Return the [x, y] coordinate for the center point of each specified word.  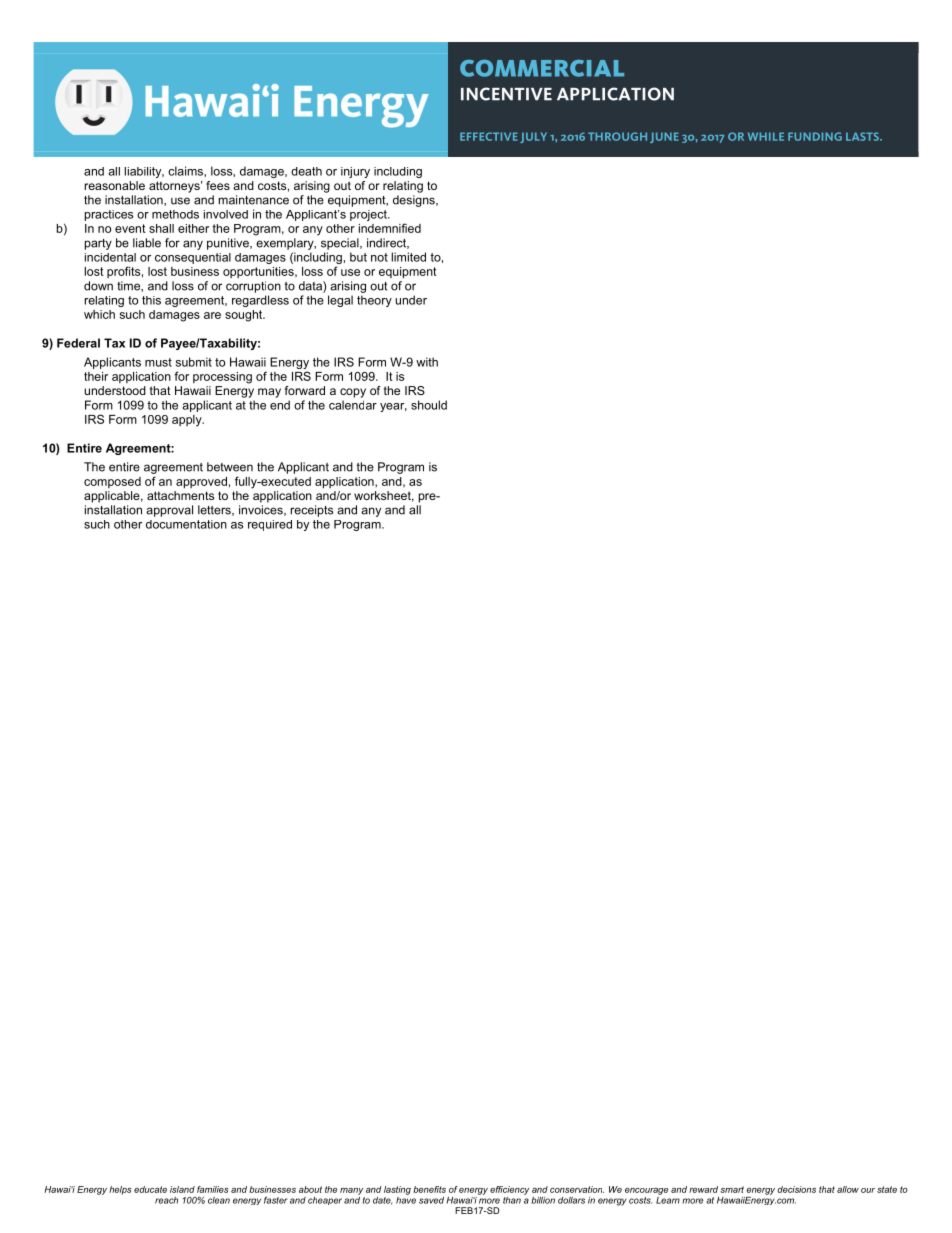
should [429, 405]
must [158, 362]
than [512, 1200]
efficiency [509, 1190]
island [182, 1189]
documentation [186, 524]
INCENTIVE [506, 94]
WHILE [766, 136]
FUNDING [815, 136]
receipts [311, 511]
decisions [796, 1189]
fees [218, 185]
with [427, 362]
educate [150, 1189]
